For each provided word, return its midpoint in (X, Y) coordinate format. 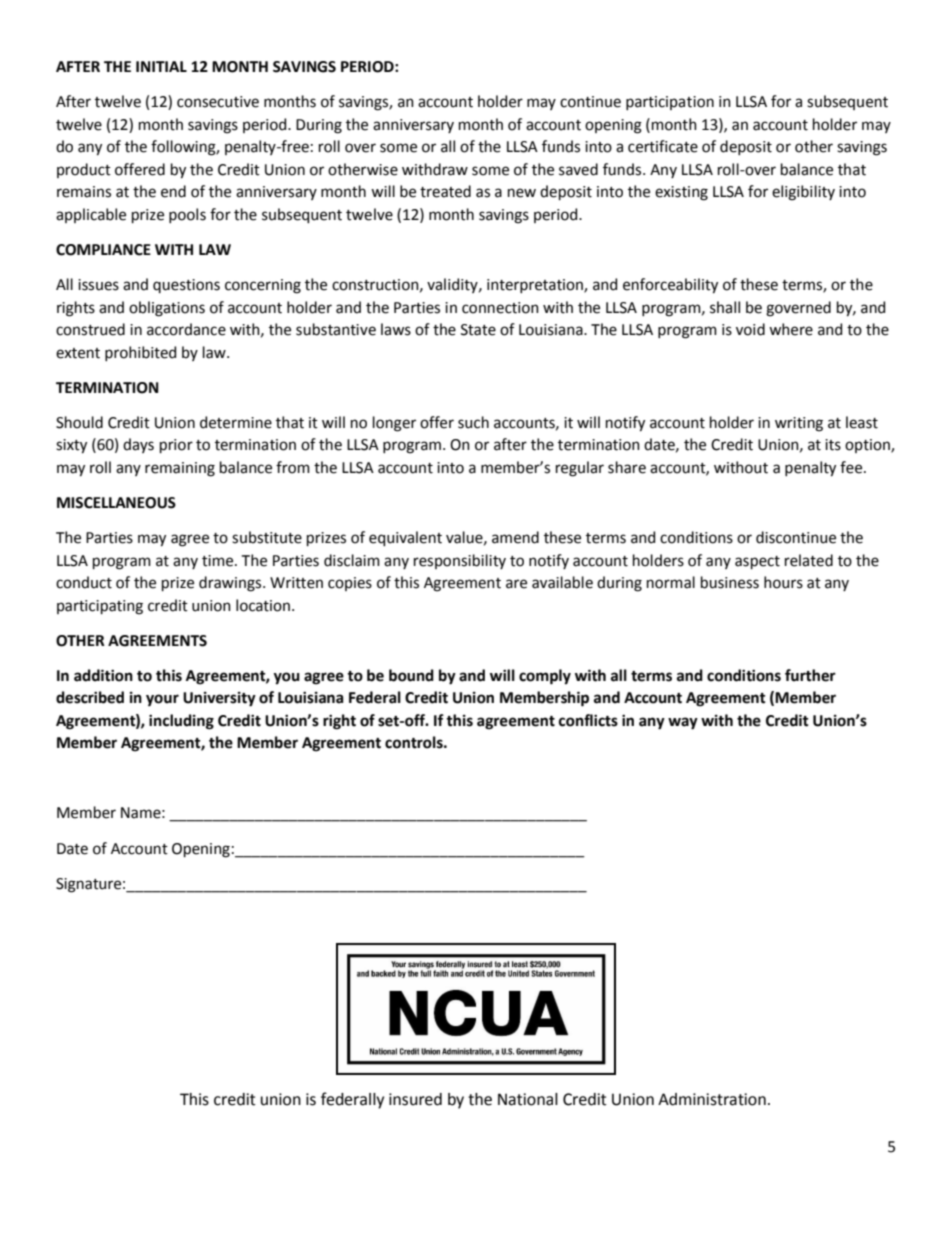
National (528, 1099)
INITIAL (161, 66)
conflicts (588, 720)
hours (783, 582)
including (181, 722)
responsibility (460, 561)
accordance (186, 329)
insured (415, 1099)
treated (445, 191)
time (219, 561)
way (683, 723)
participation (670, 103)
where (791, 329)
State (478, 330)
